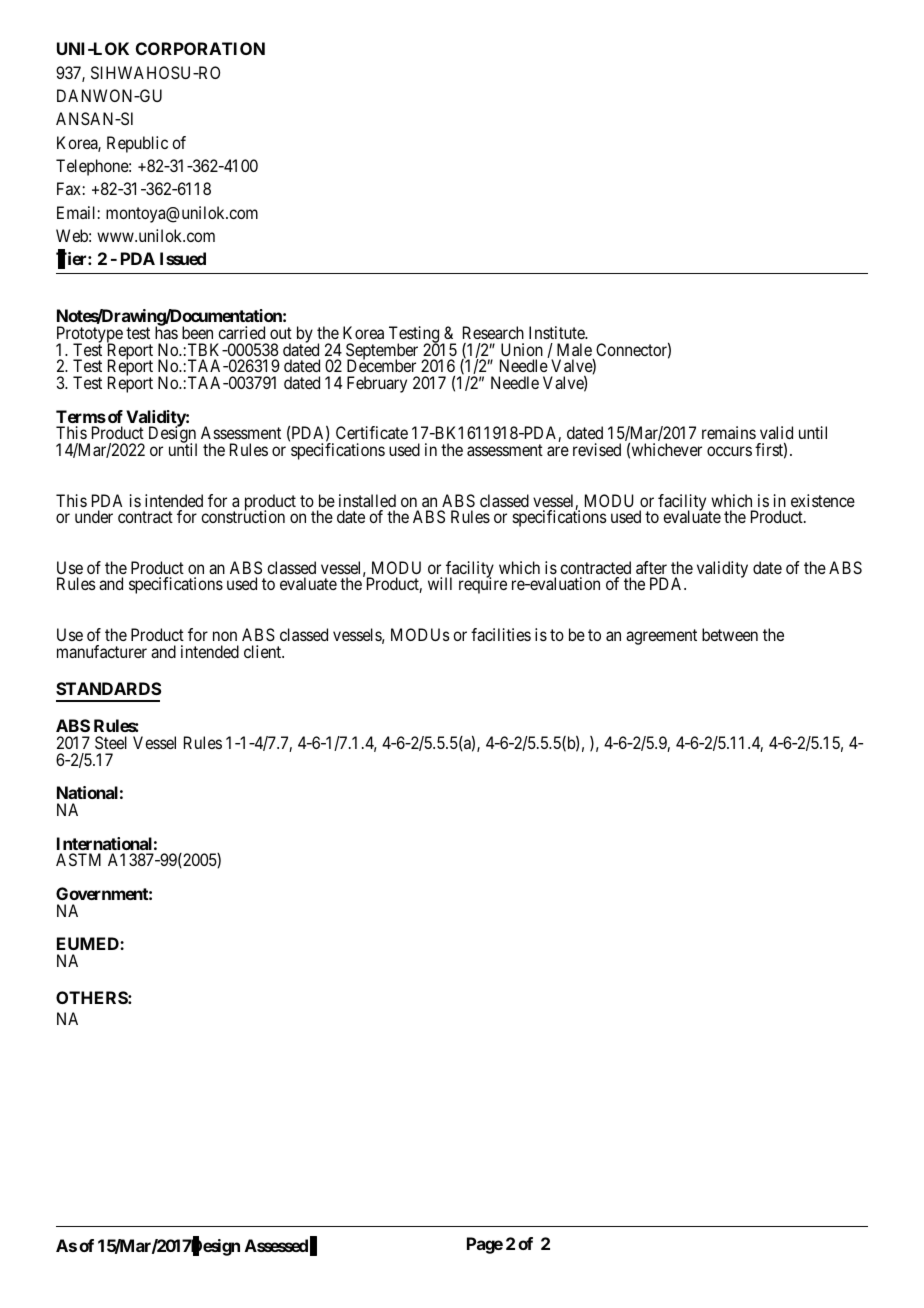 This screenshot has height=1308, width=924. Describe the element at coordinates (558, 332) in the screenshot. I see `Institute` at that location.
